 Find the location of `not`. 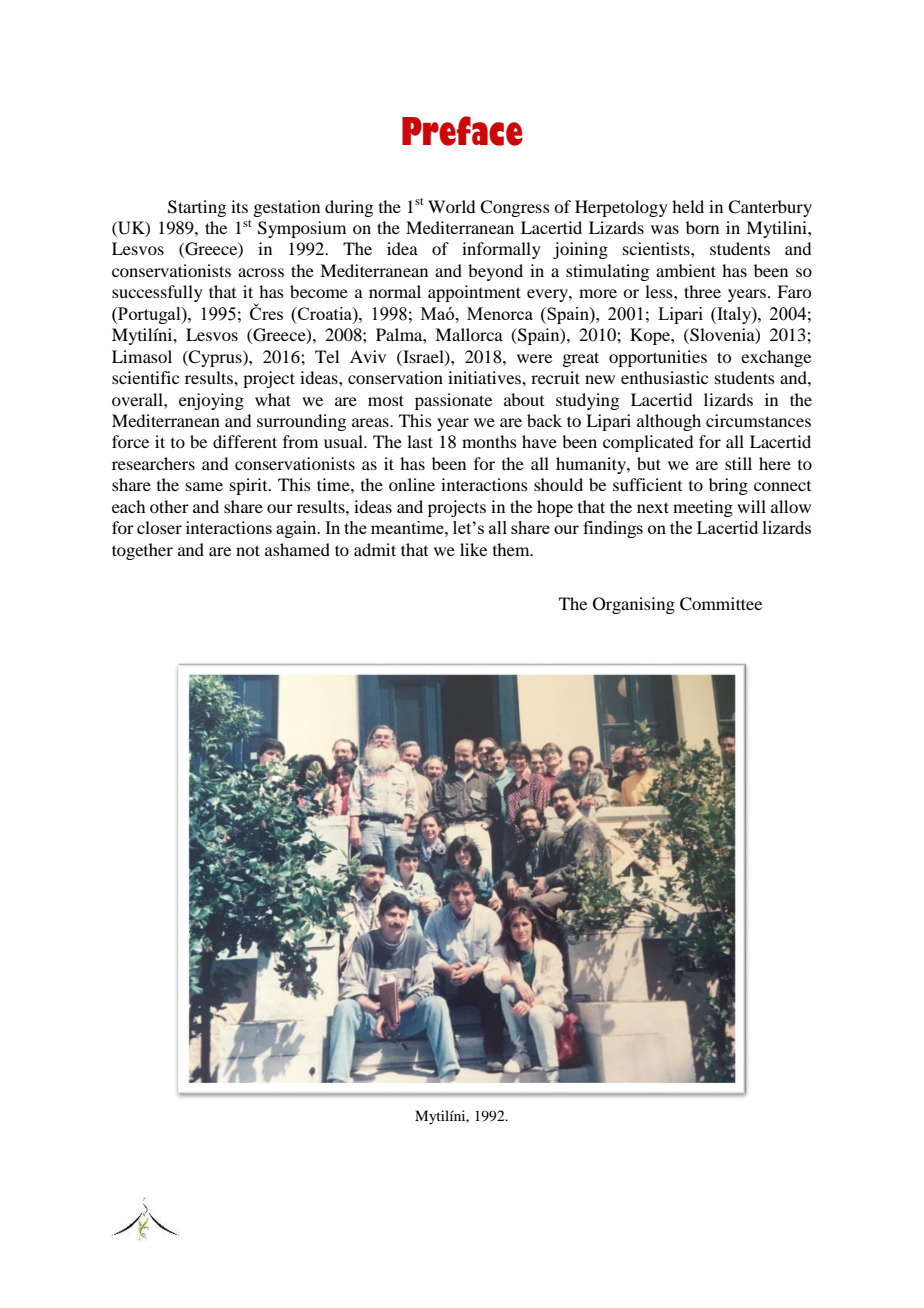

not is located at coordinates (248, 550).
